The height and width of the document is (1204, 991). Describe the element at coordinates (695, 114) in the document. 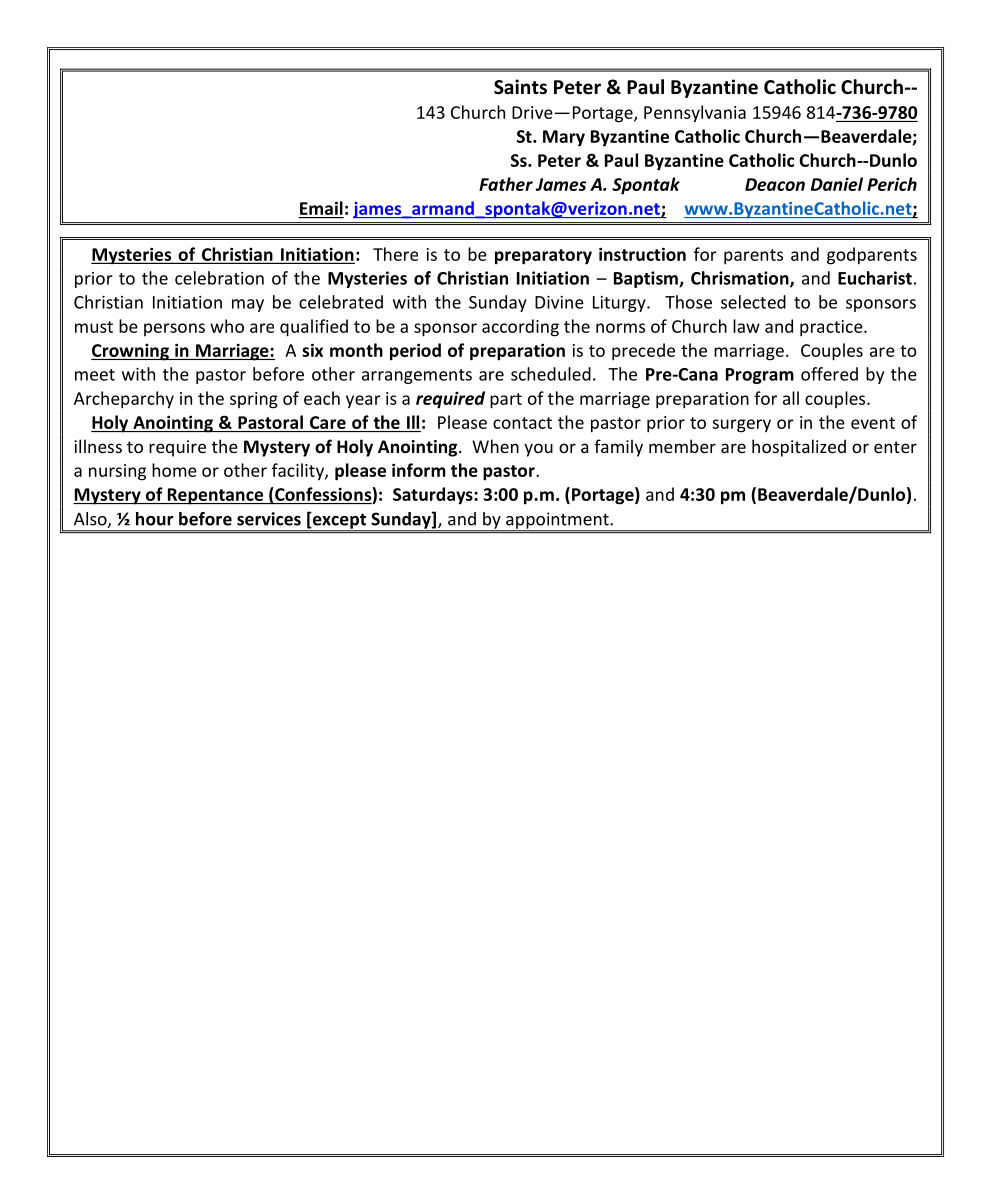

I see `Pennsylvania` at that location.
